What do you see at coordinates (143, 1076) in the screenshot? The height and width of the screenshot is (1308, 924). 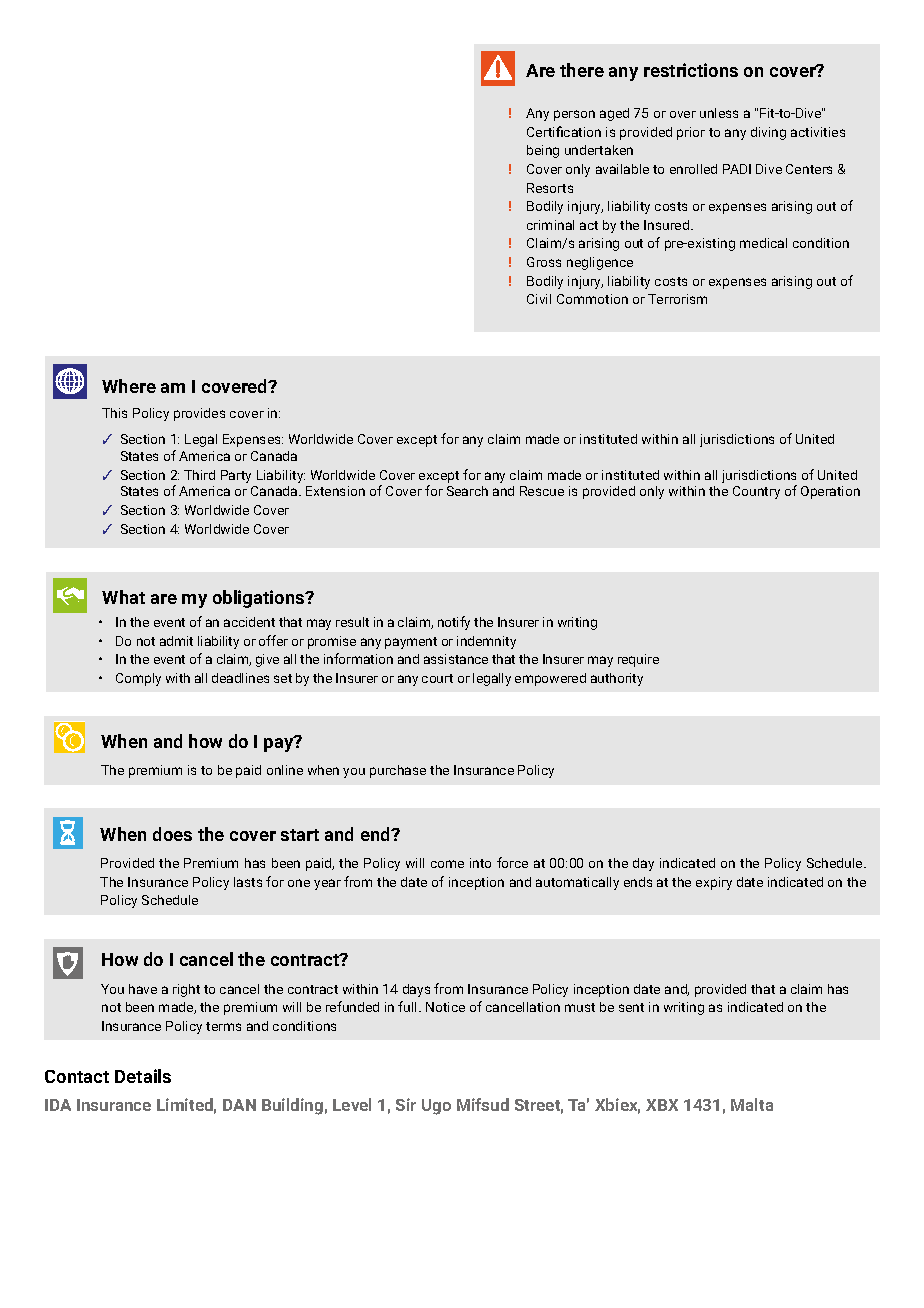 I see `Details` at bounding box center [143, 1076].
